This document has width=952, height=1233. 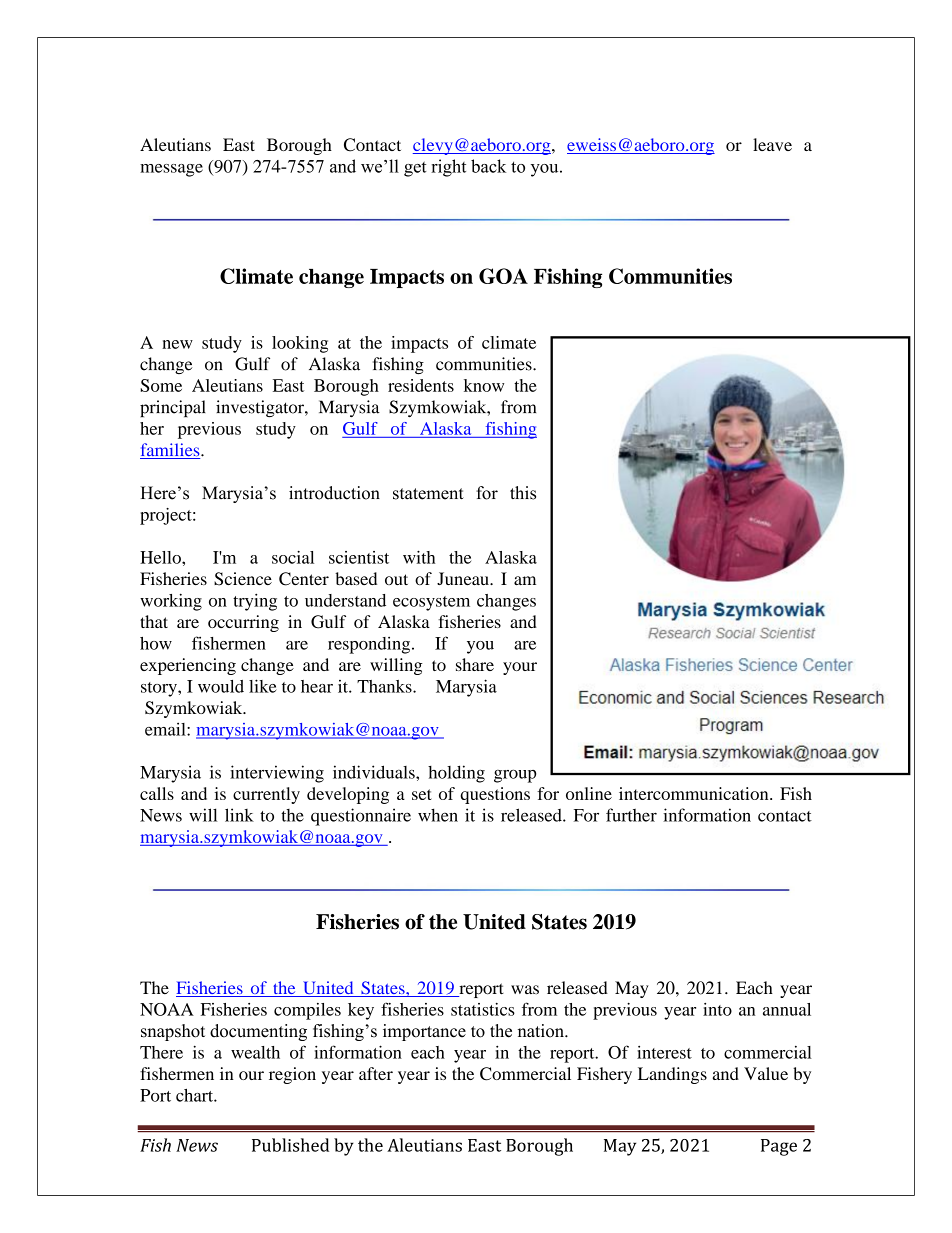 I want to click on leave, so click(x=772, y=144).
